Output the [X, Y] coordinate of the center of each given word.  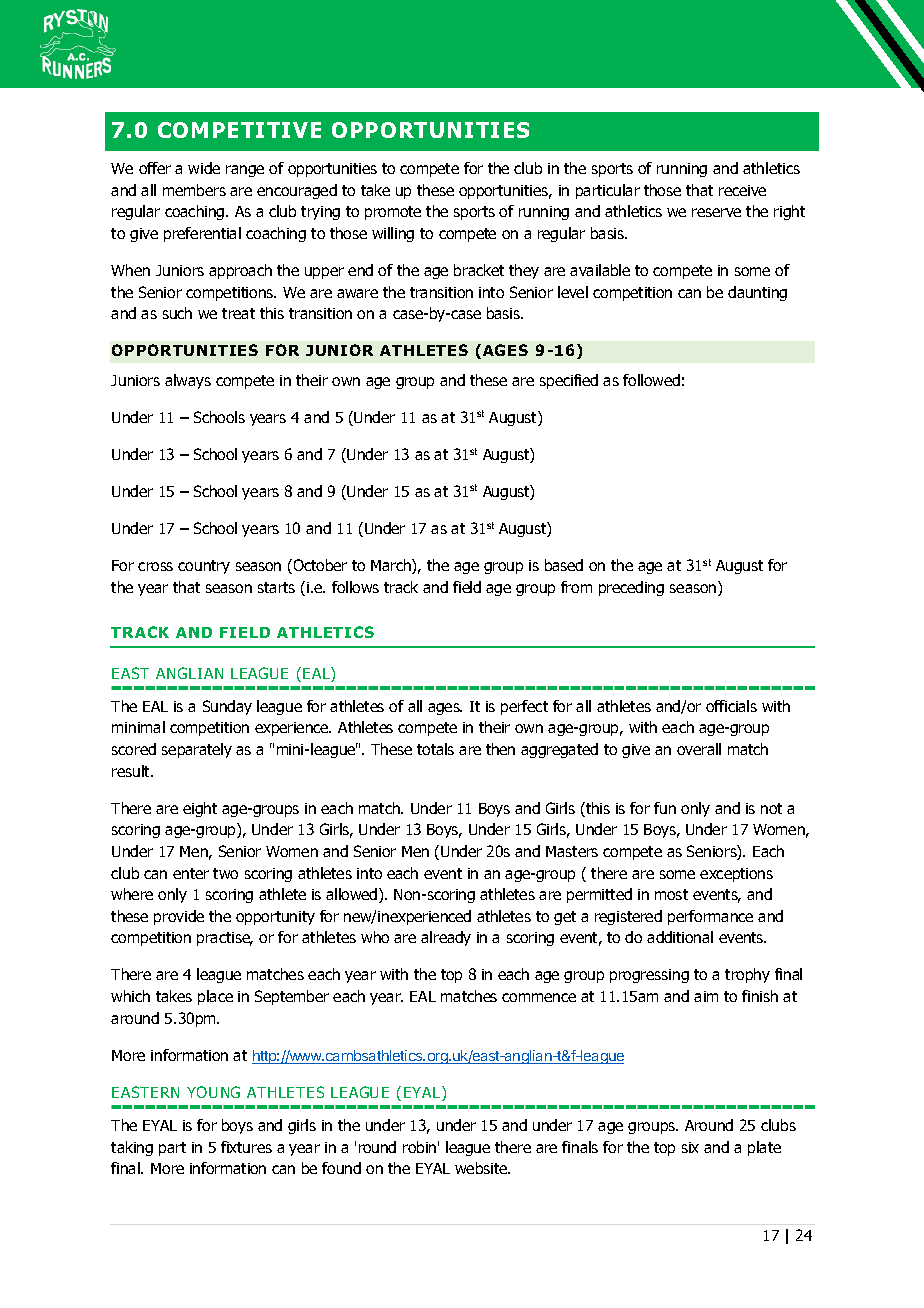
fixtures [246, 1147]
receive [742, 190]
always [188, 381]
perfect [524, 707]
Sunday [227, 707]
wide [204, 168]
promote [393, 213]
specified [569, 381]
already [446, 938]
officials [731, 706]
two [225, 873]
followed [651, 380]
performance [710, 917]
